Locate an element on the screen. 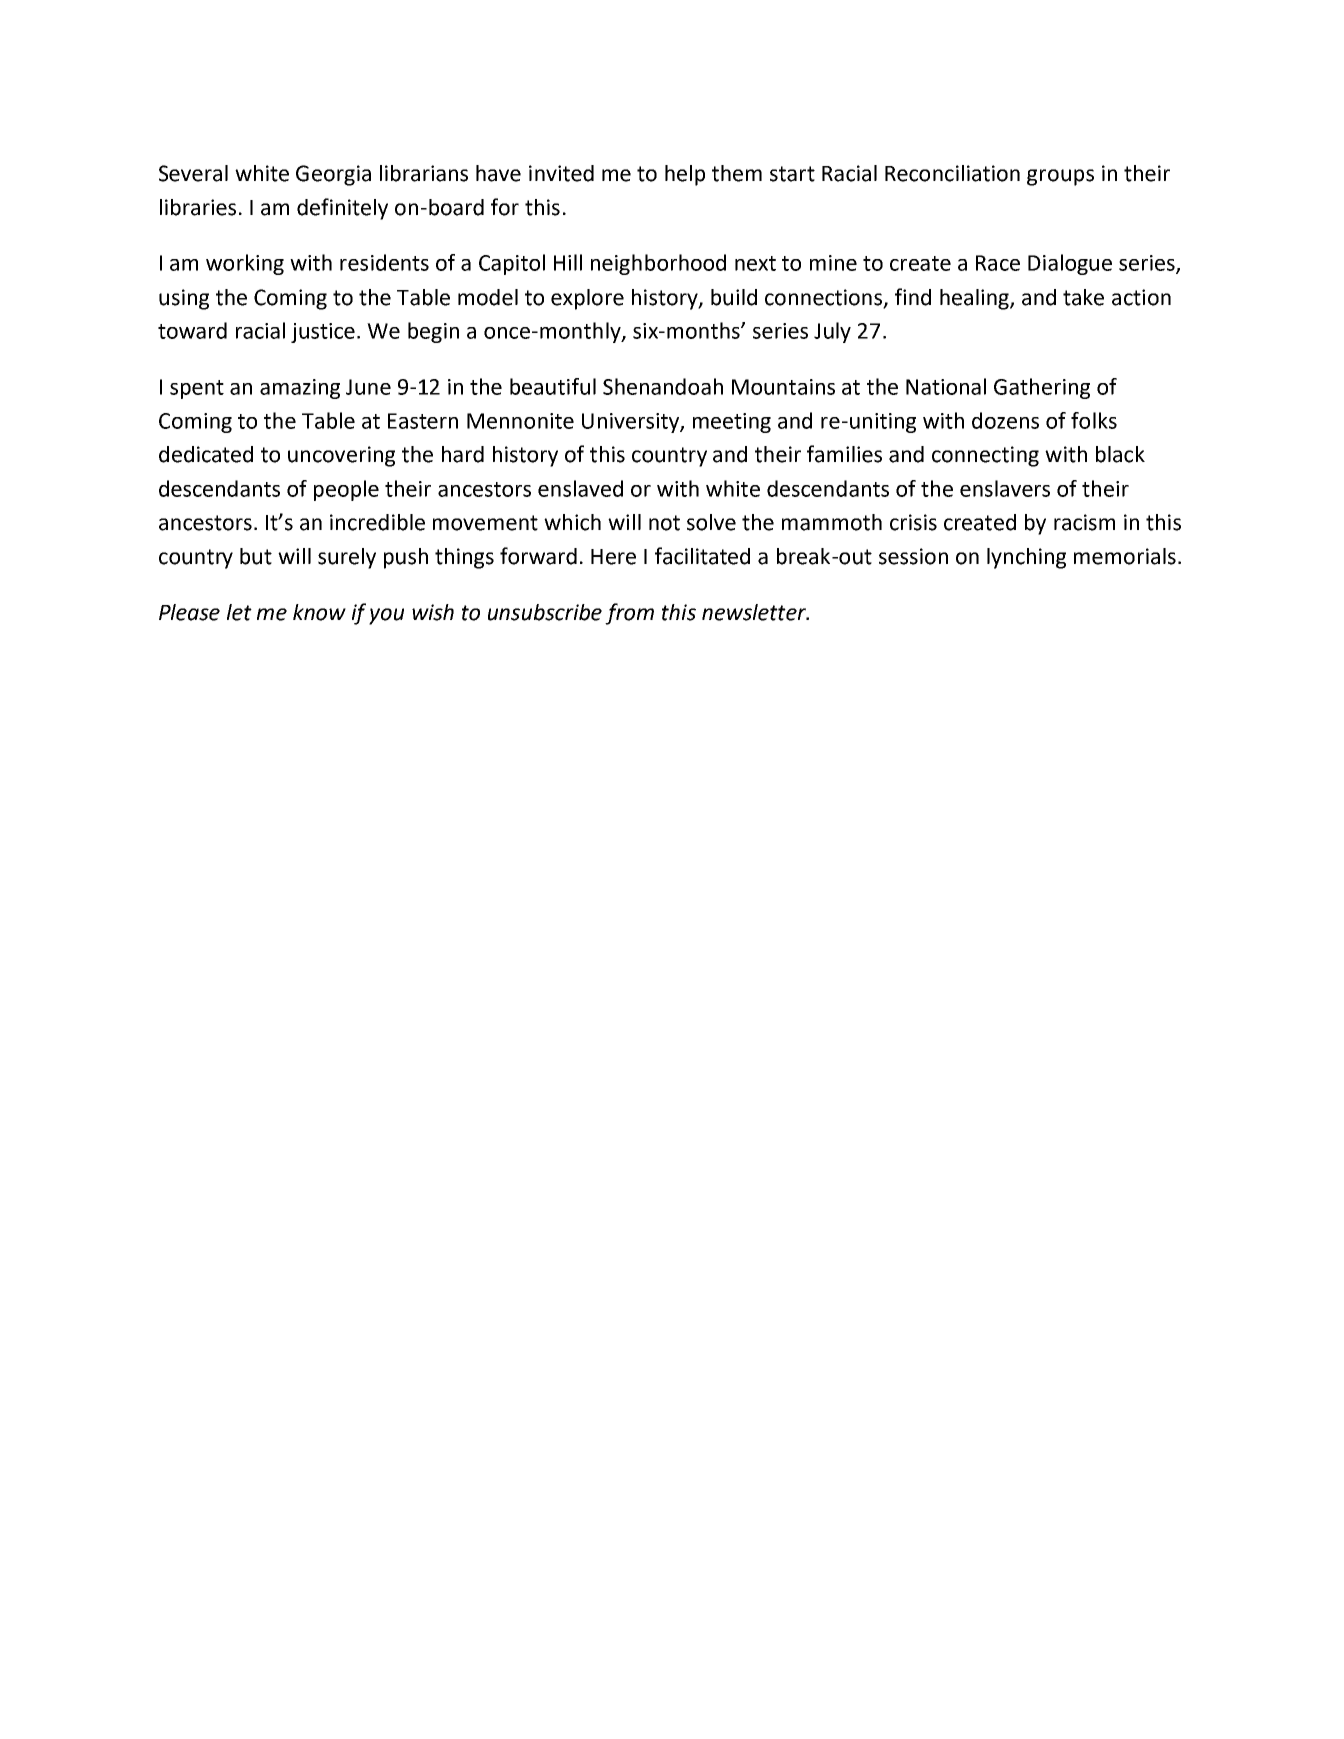 Image resolution: width=1344 pixels, height=1739 pixels. know is located at coordinates (319, 612).
